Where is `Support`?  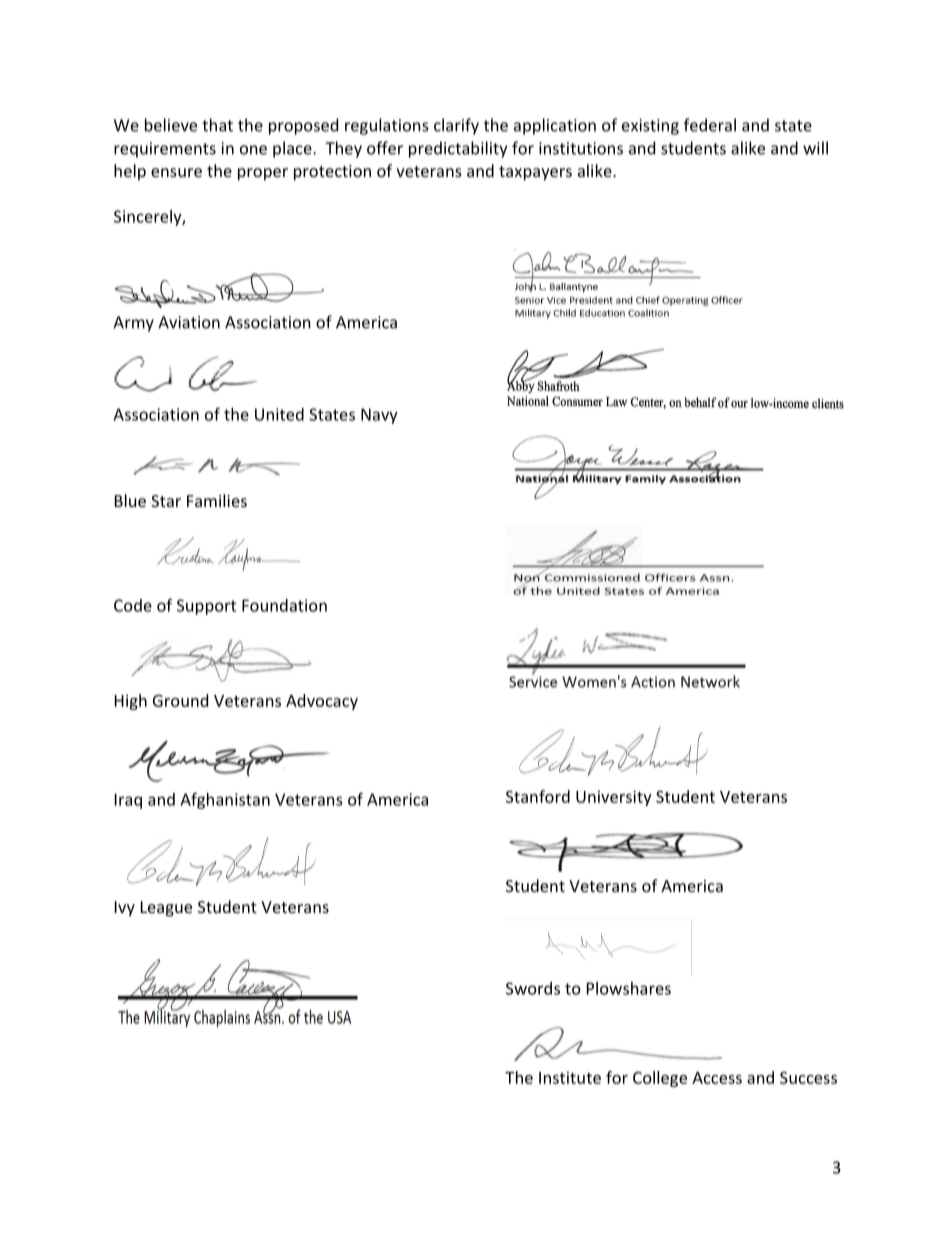 Support is located at coordinates (206, 607).
